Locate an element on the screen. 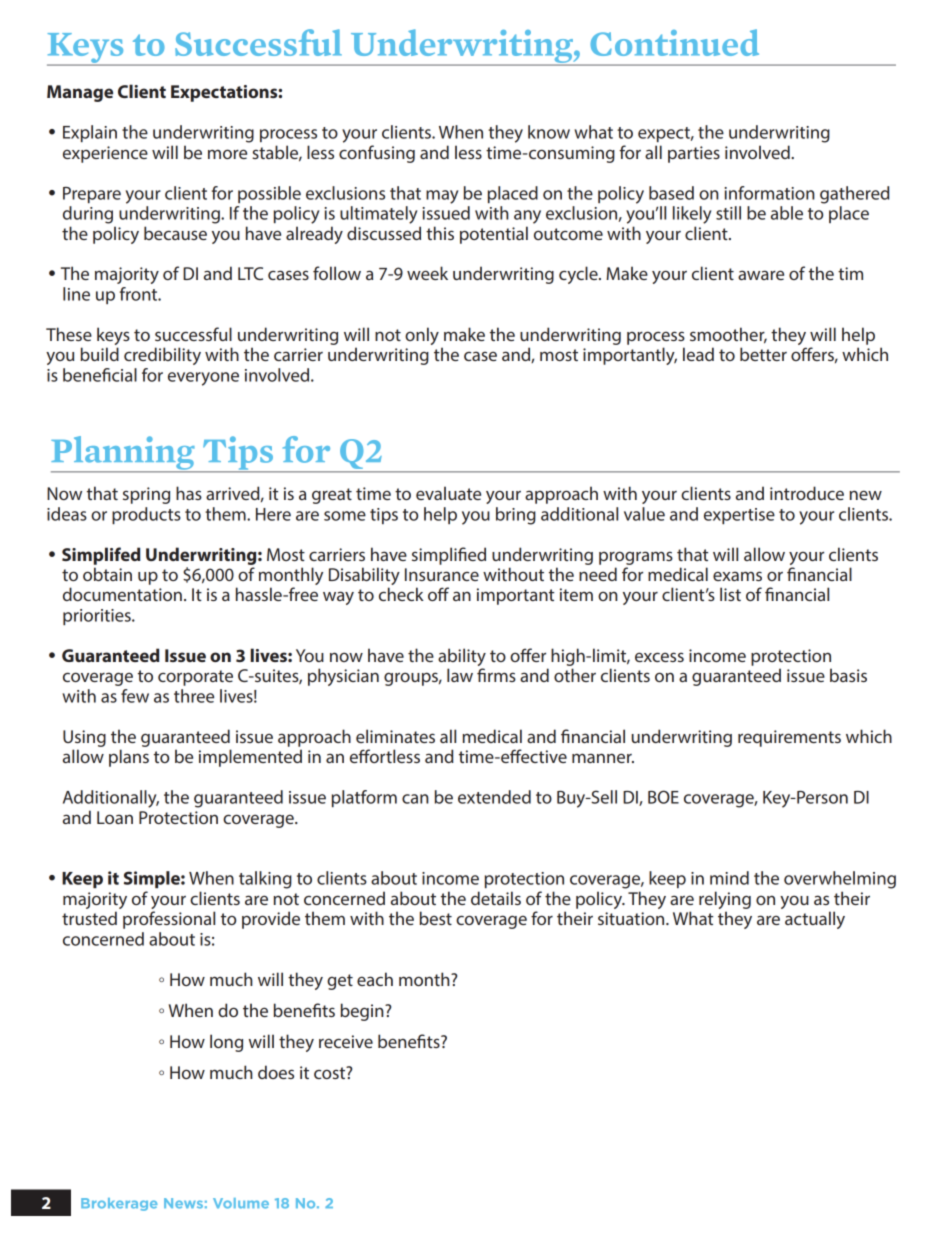 The width and height of the screenshot is (952, 1233). Manage is located at coordinates (80, 93).
